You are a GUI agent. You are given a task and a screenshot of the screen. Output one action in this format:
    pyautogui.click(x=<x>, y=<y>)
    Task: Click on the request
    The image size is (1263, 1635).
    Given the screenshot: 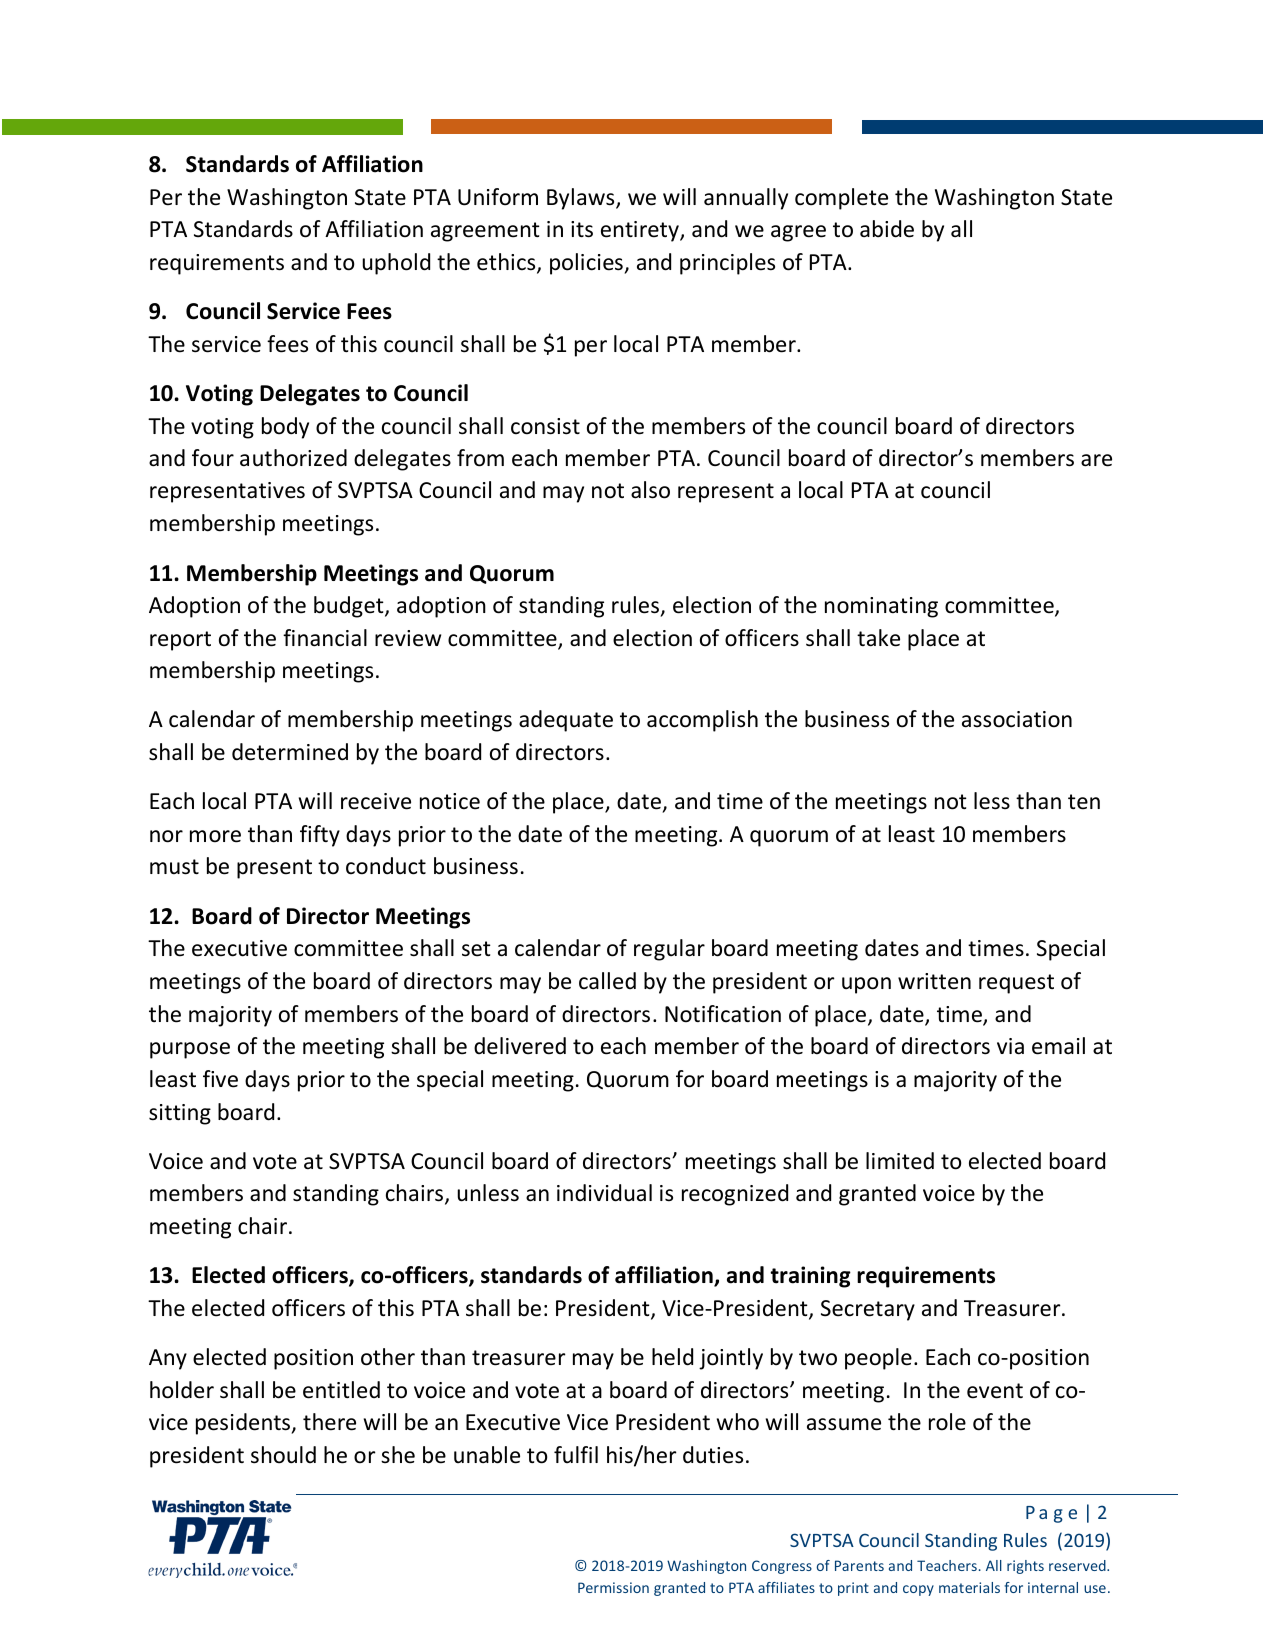 What is the action you would take?
    pyautogui.click(x=1016, y=984)
